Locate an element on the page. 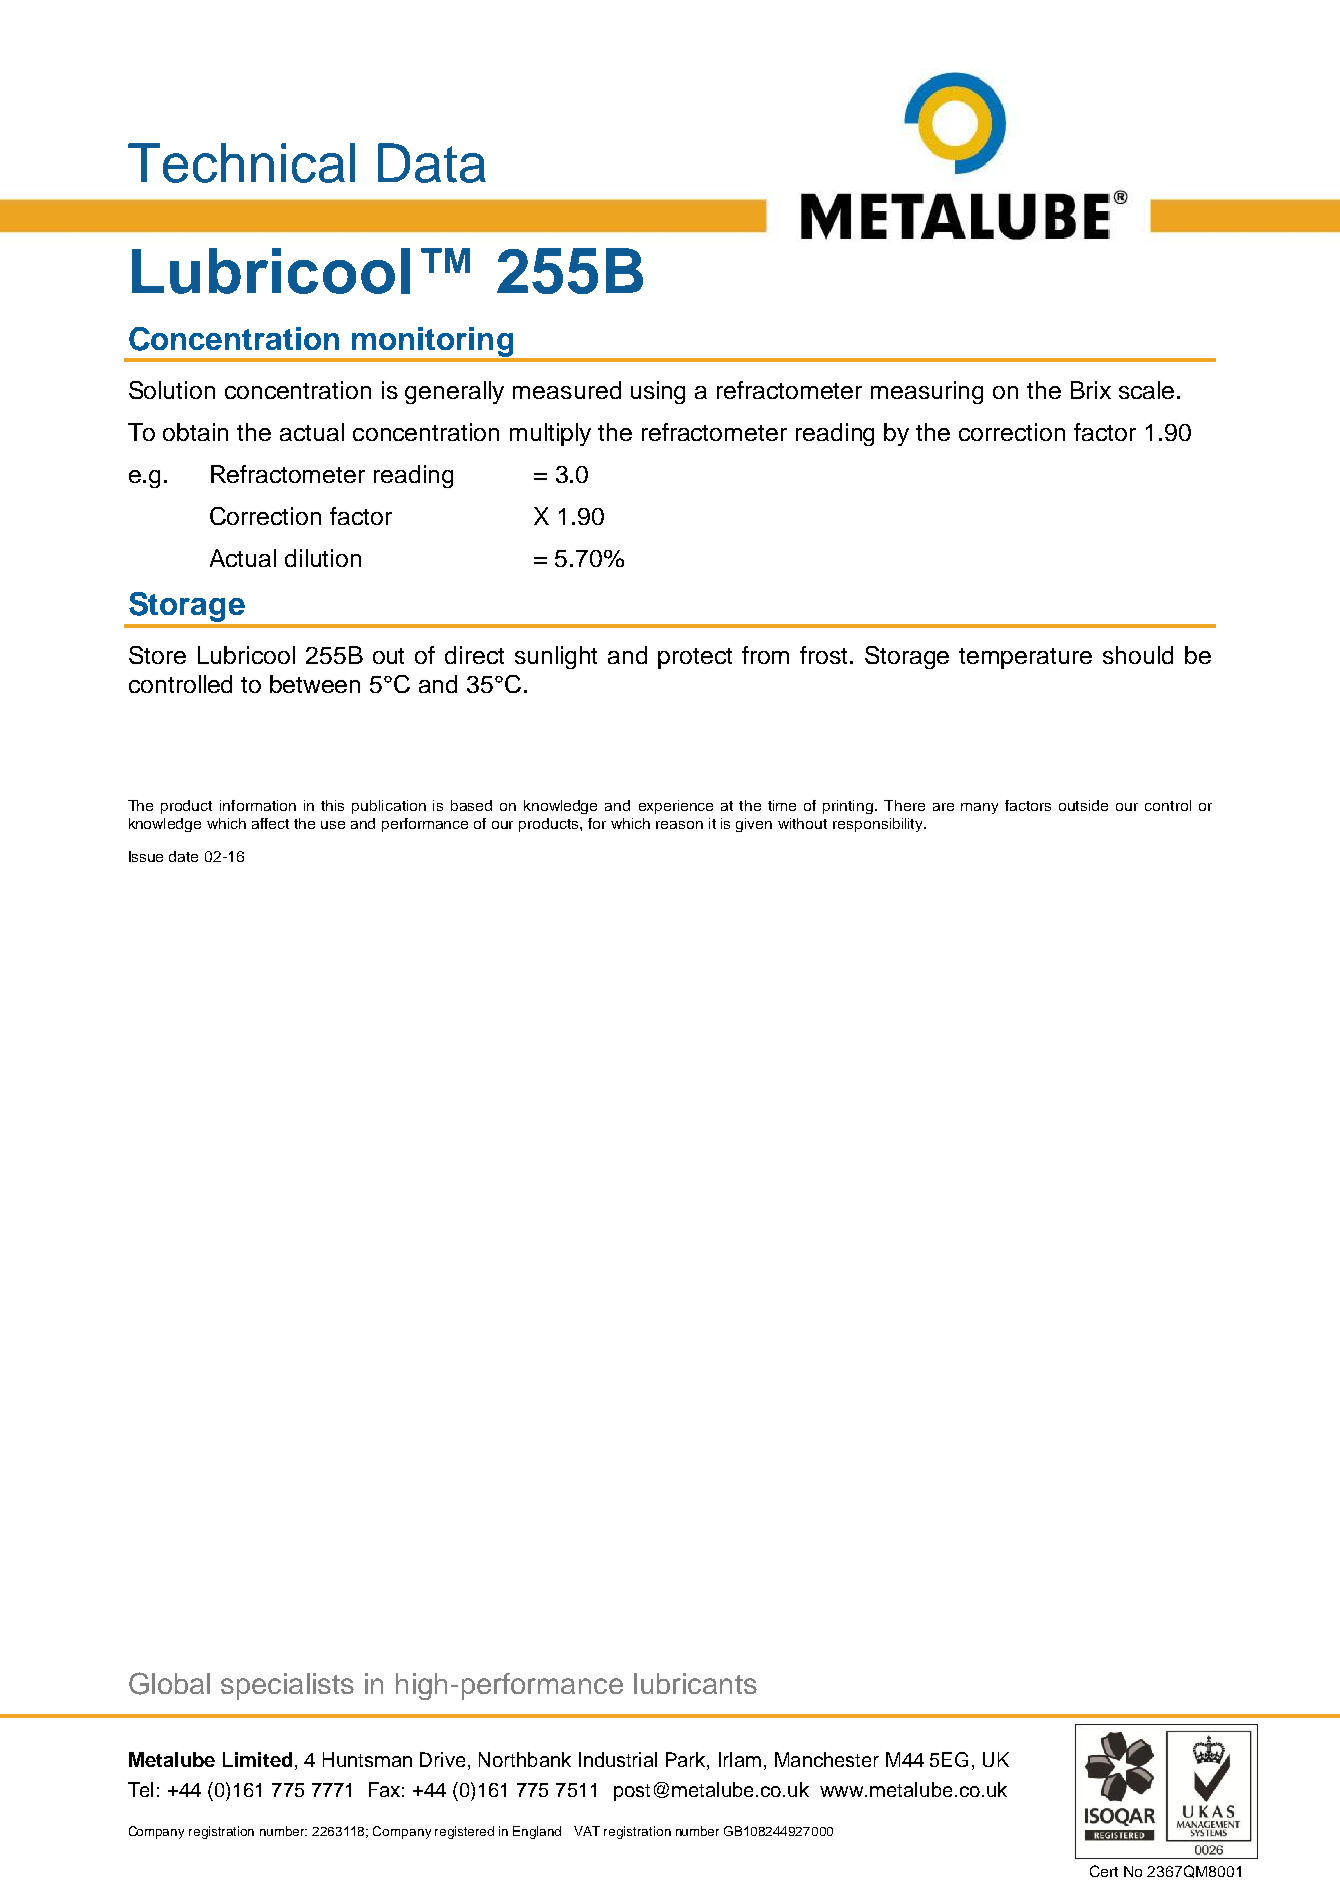 Image resolution: width=1340 pixels, height=1896 pixels. using is located at coordinates (658, 392).
